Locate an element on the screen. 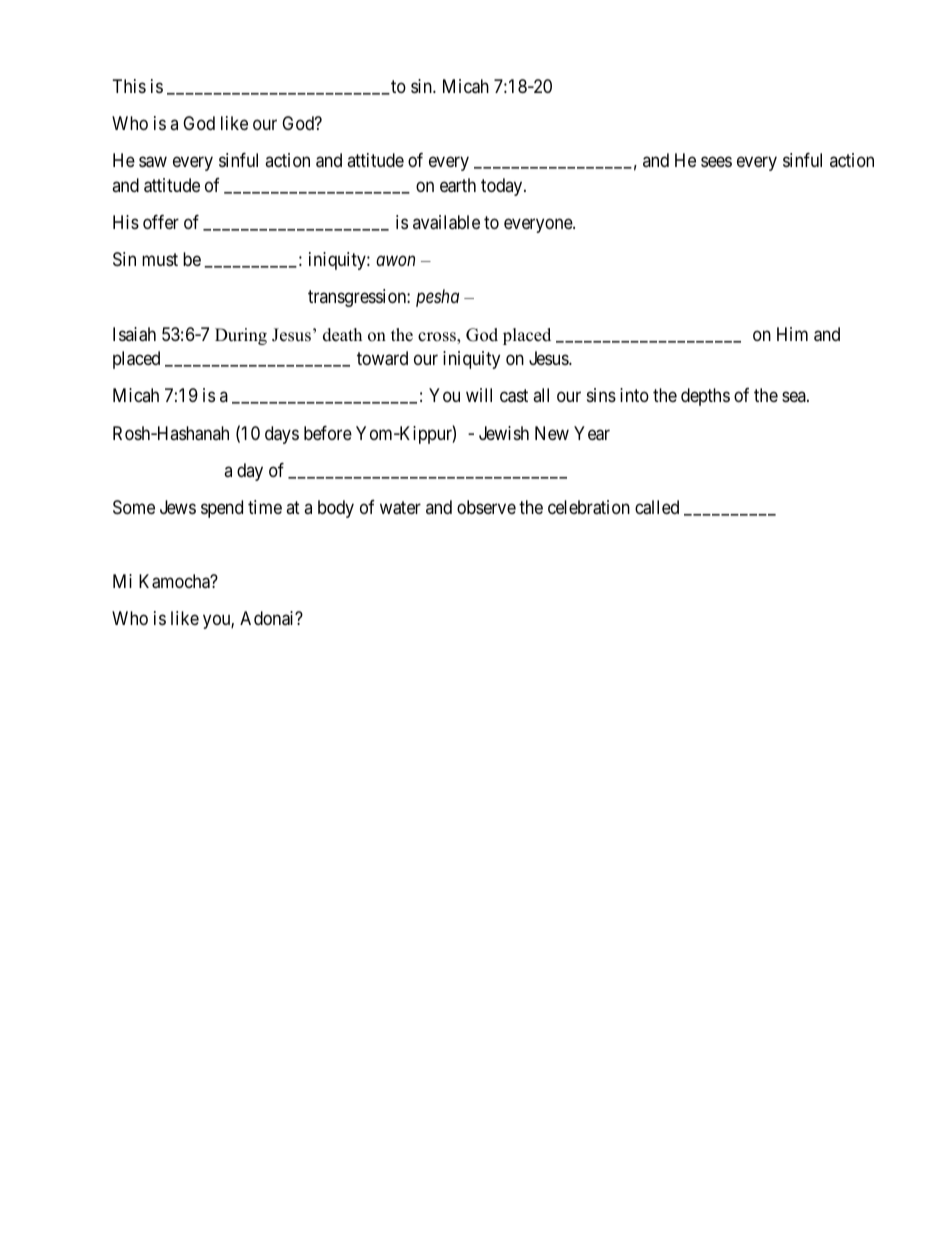  earth is located at coordinates (458, 185).
